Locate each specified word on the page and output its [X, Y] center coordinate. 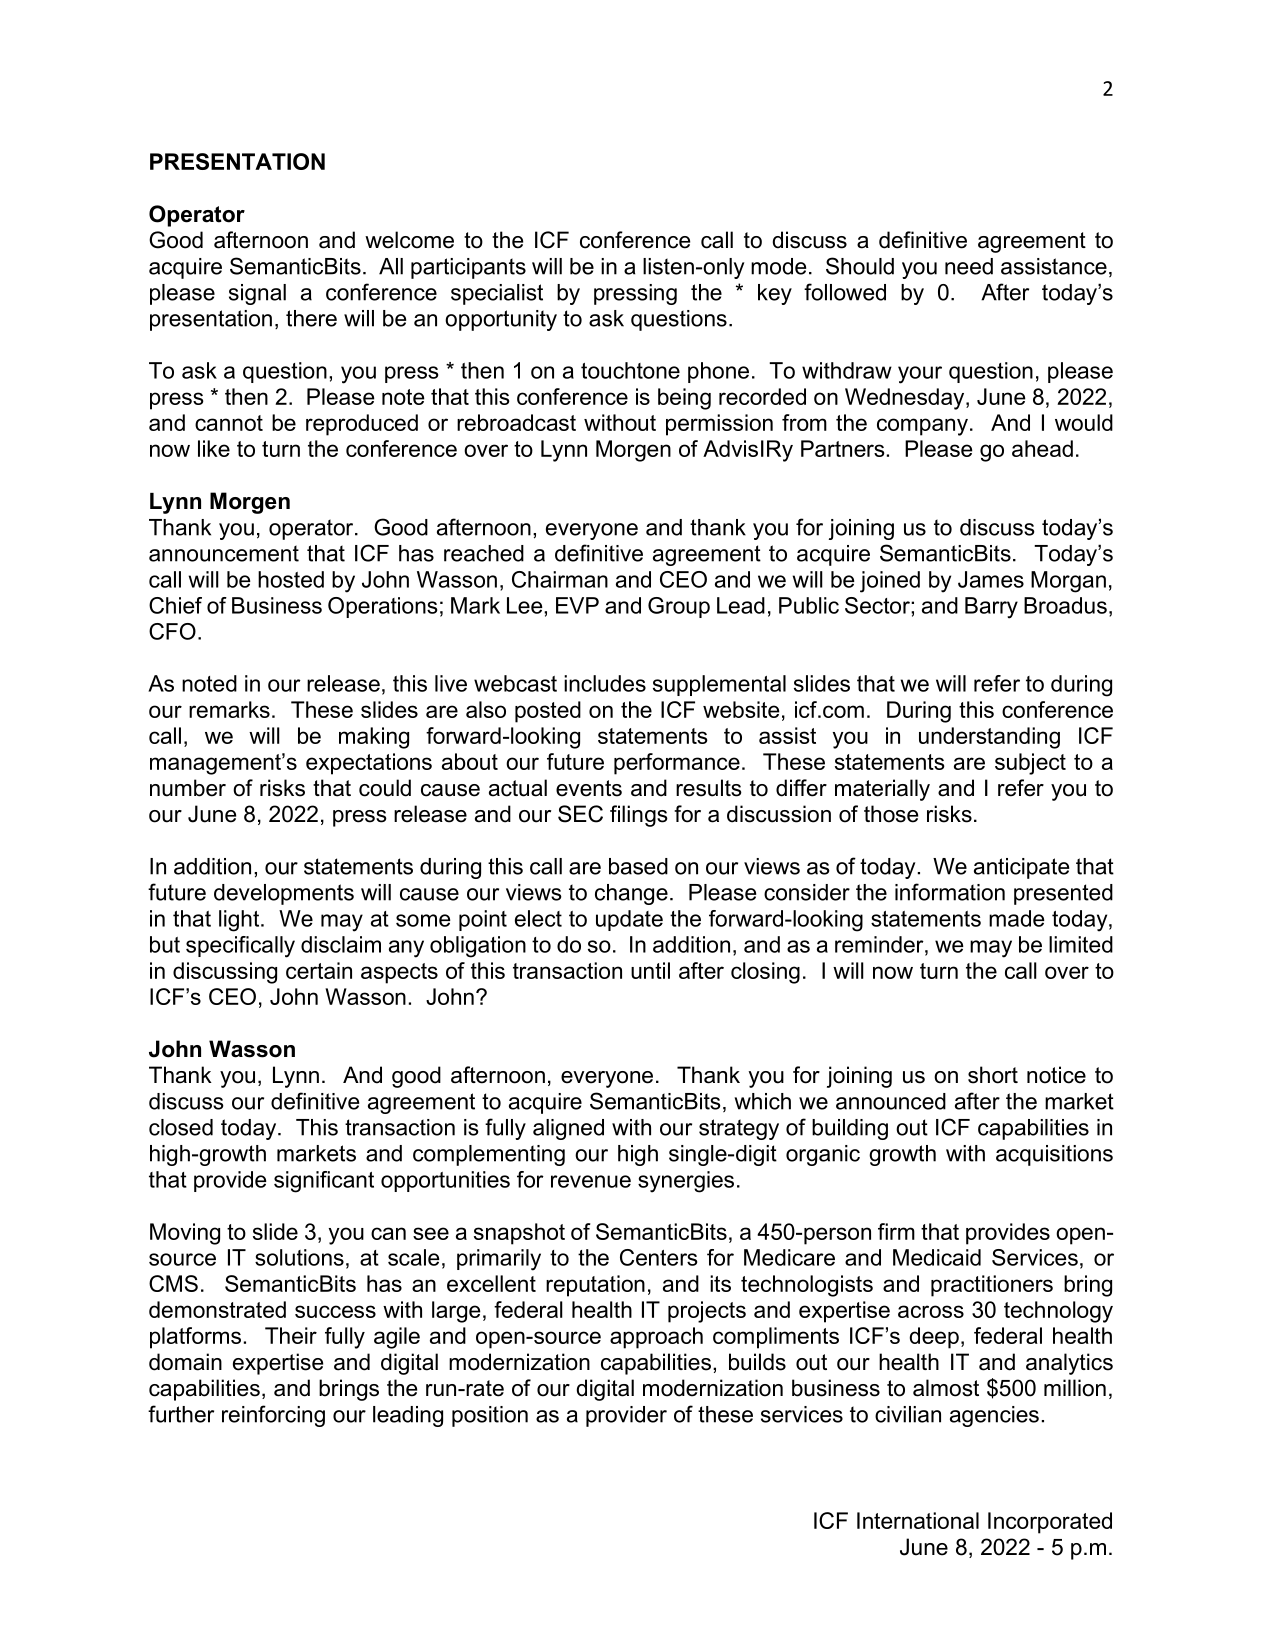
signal [257, 294]
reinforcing [273, 1416]
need [969, 266]
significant [324, 1182]
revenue [591, 1181]
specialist [497, 294]
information [950, 892]
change [631, 894]
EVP [577, 605]
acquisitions [1054, 1155]
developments [284, 894]
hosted [291, 579]
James [991, 579]
